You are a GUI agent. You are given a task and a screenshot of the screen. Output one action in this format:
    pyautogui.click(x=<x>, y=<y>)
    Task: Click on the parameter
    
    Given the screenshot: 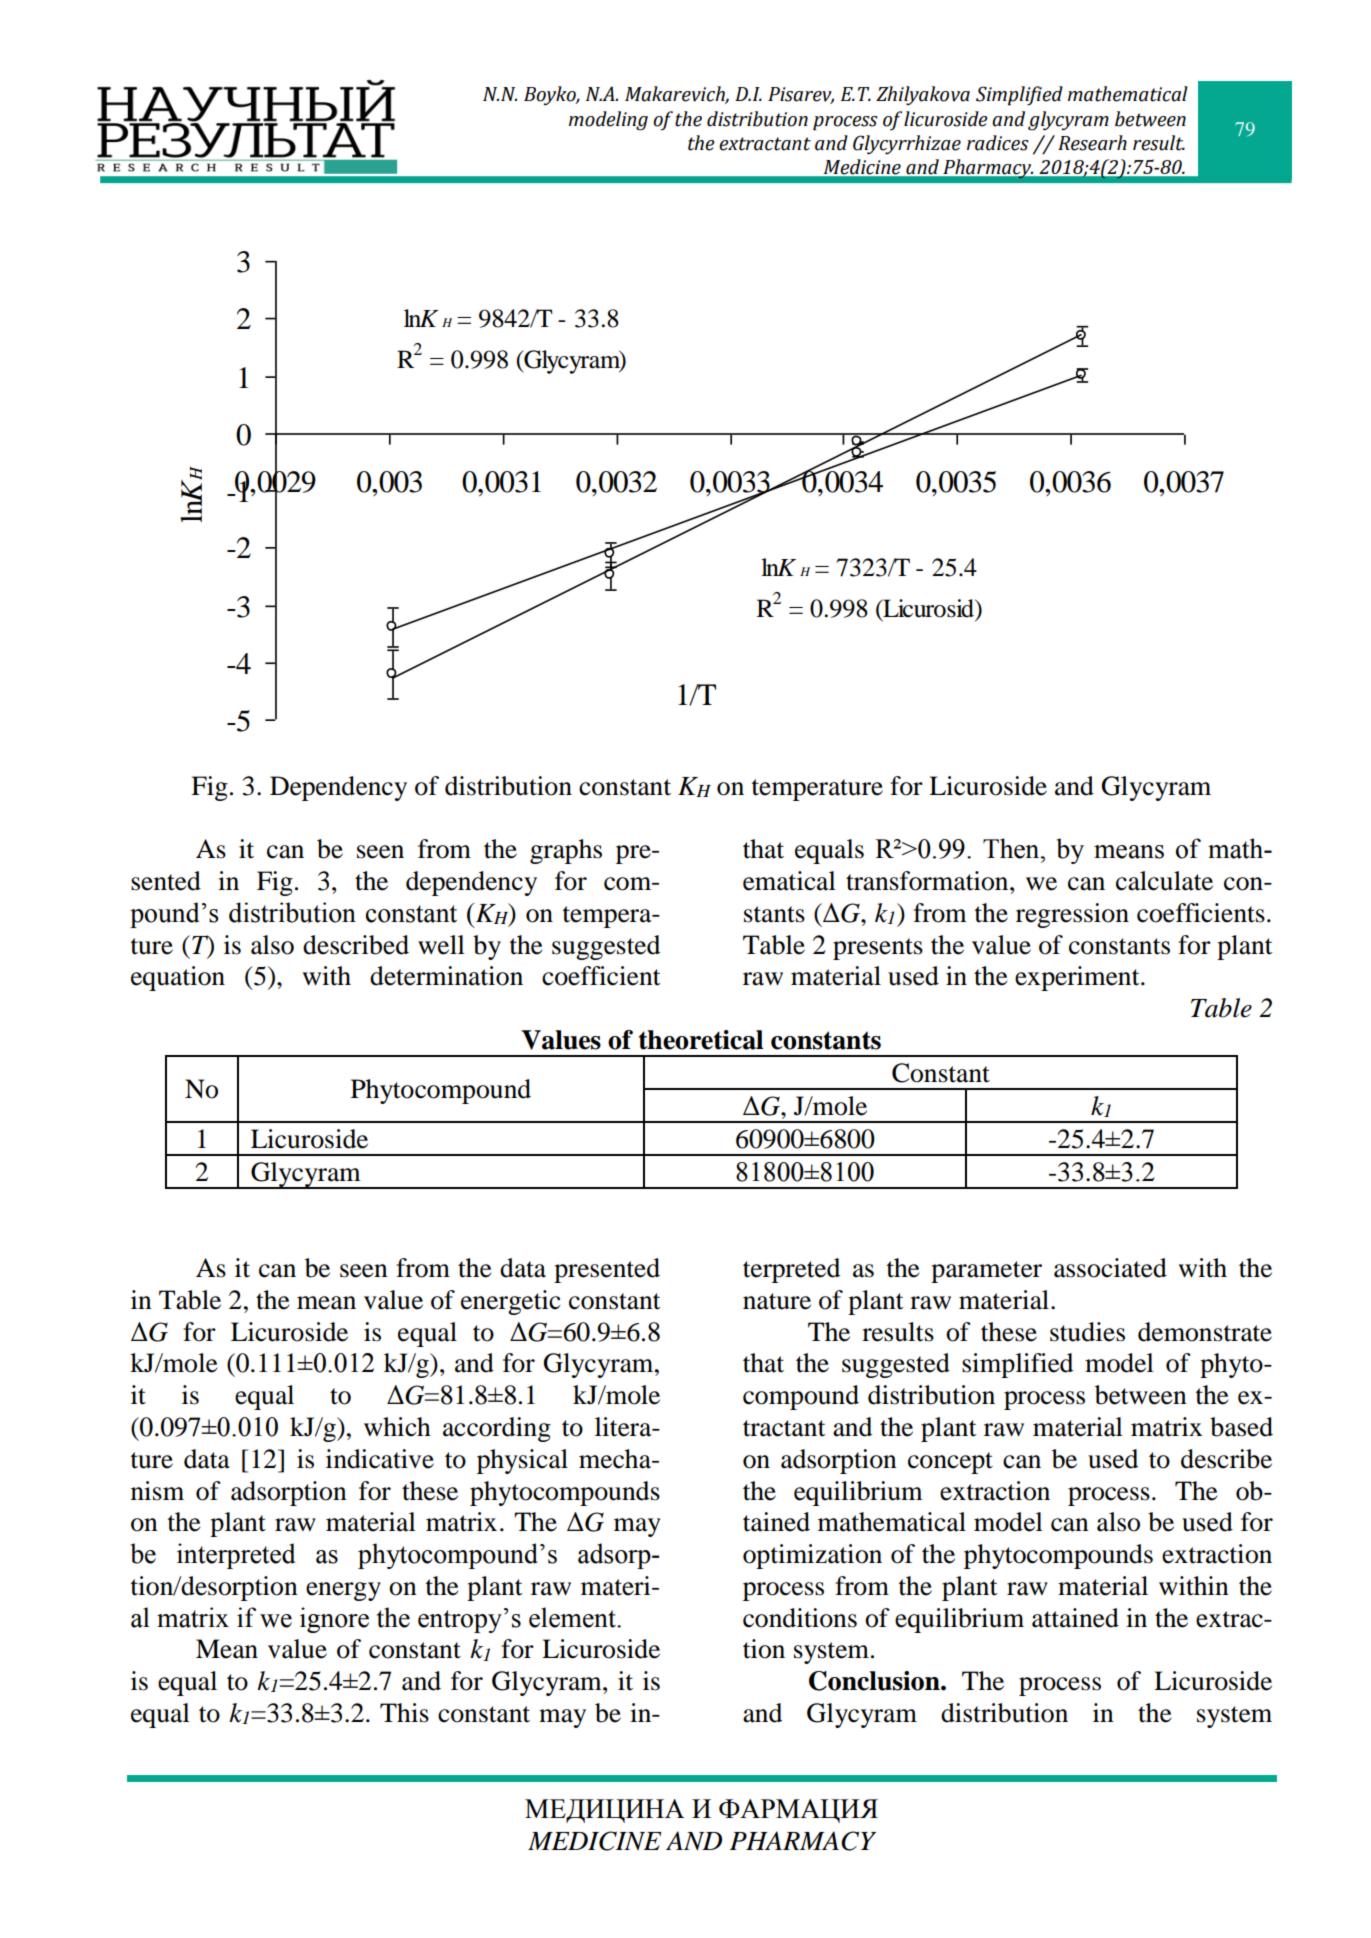 What is the action you would take?
    pyautogui.click(x=986, y=1272)
